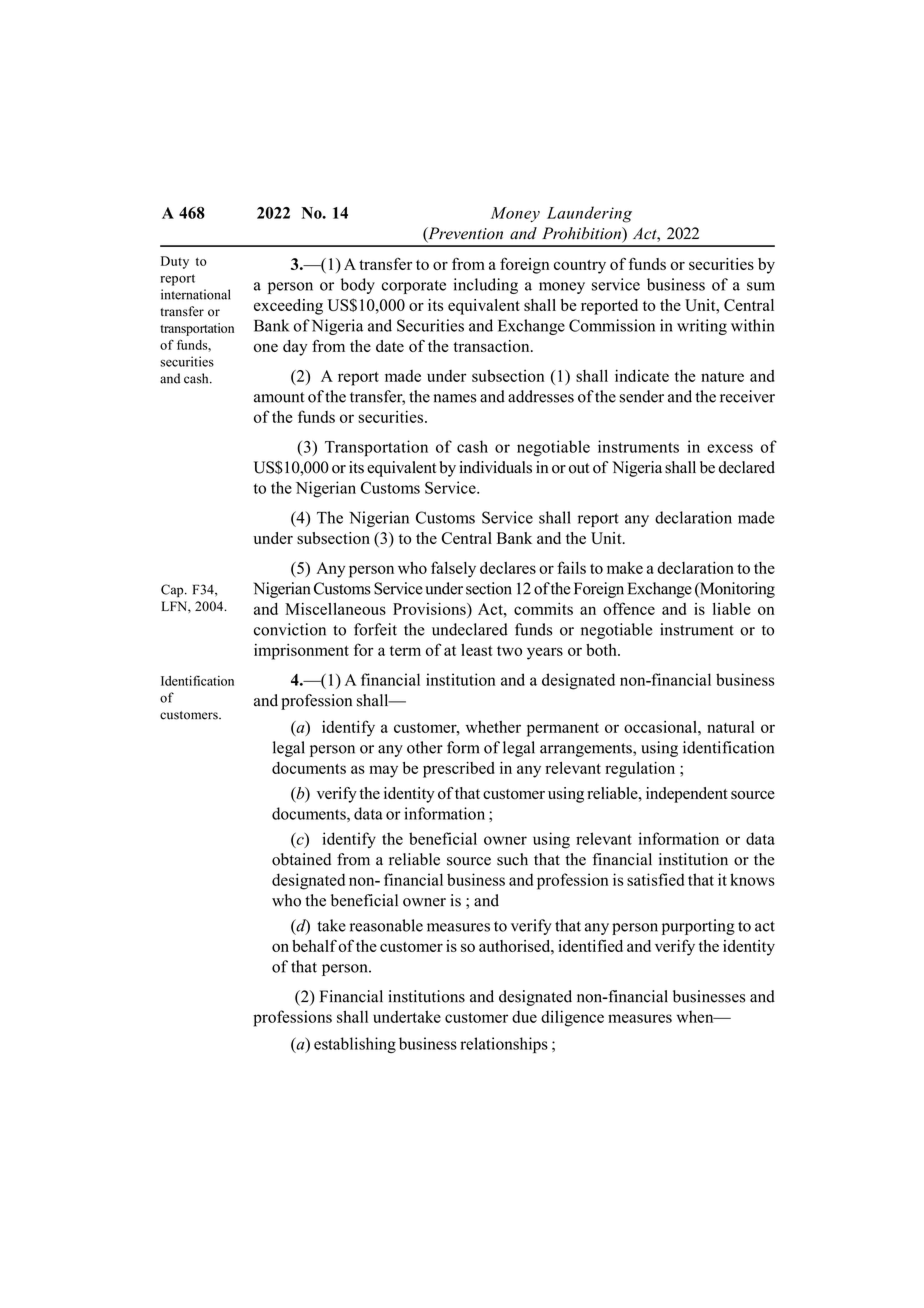 This image has width=924, height=1308. What do you see at coordinates (485, 286) in the image?
I see `including` at bounding box center [485, 286].
